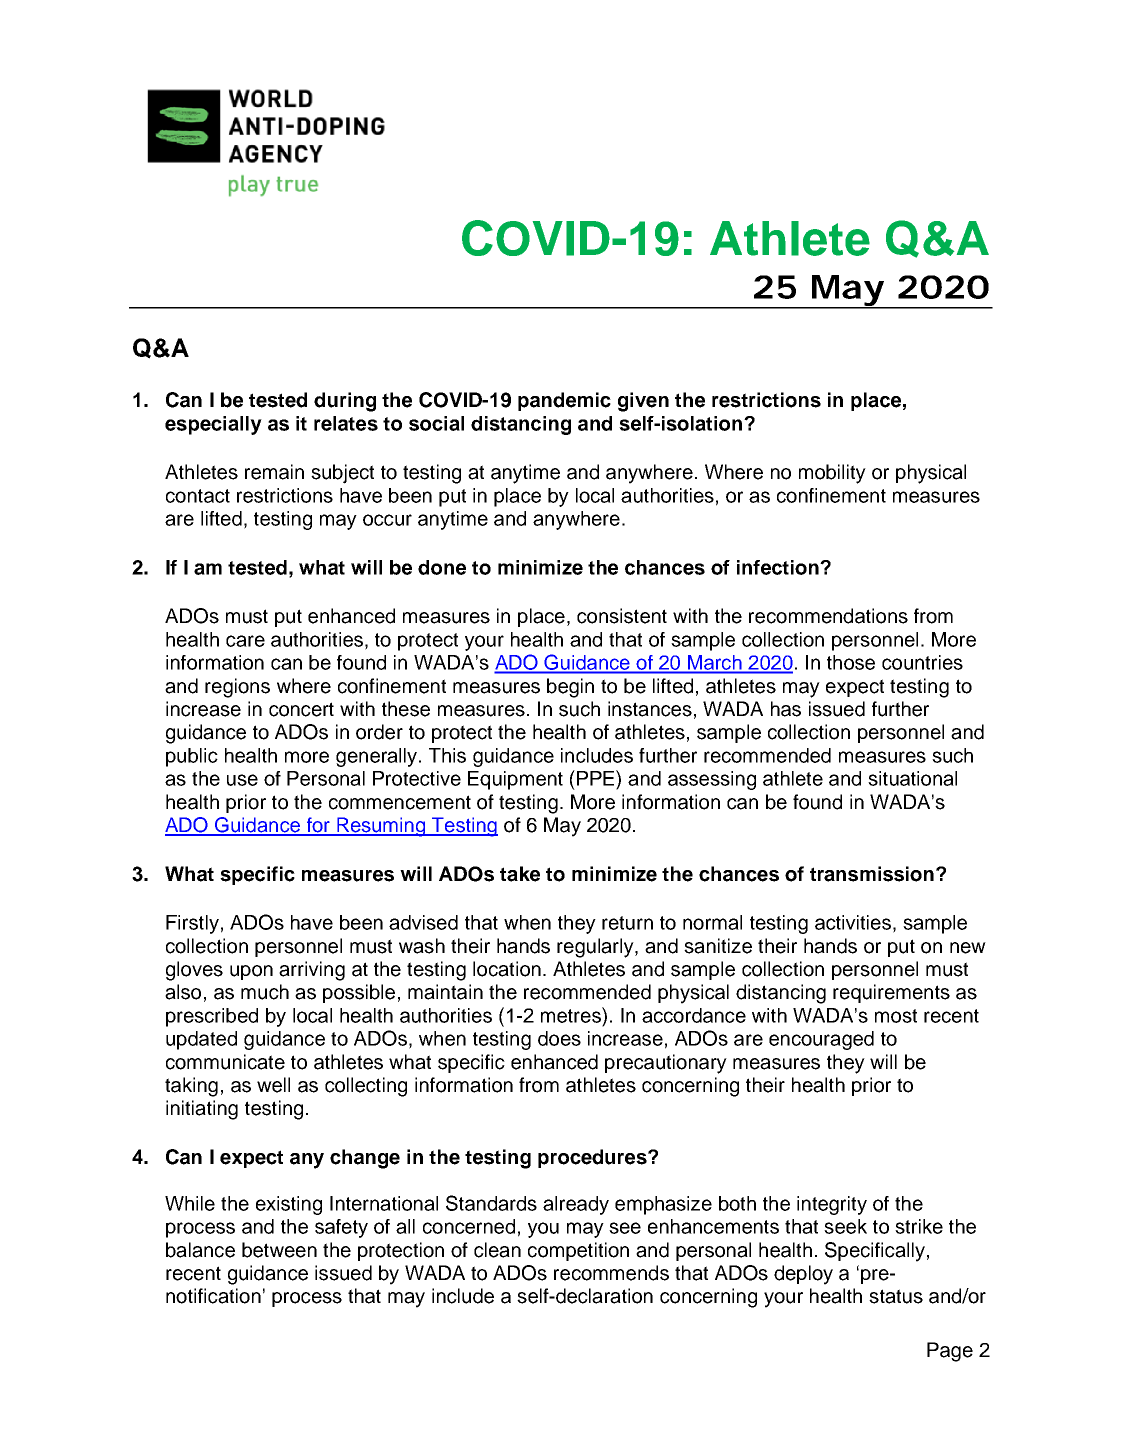  I want to click on procedures, so click(593, 1158).
